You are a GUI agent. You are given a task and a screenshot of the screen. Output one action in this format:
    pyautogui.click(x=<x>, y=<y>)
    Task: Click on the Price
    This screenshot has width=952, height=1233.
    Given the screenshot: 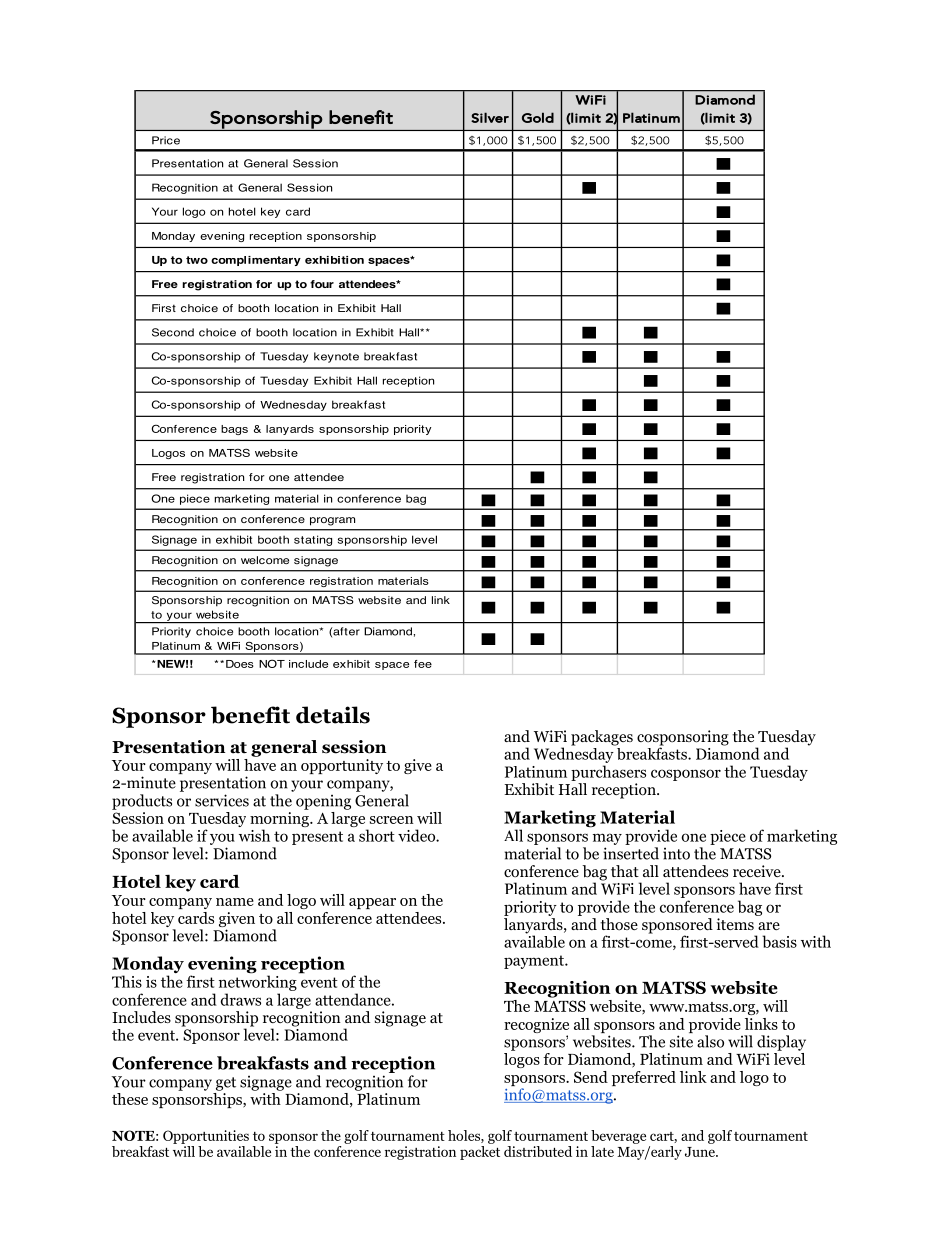 What is the action you would take?
    pyautogui.click(x=166, y=140)
